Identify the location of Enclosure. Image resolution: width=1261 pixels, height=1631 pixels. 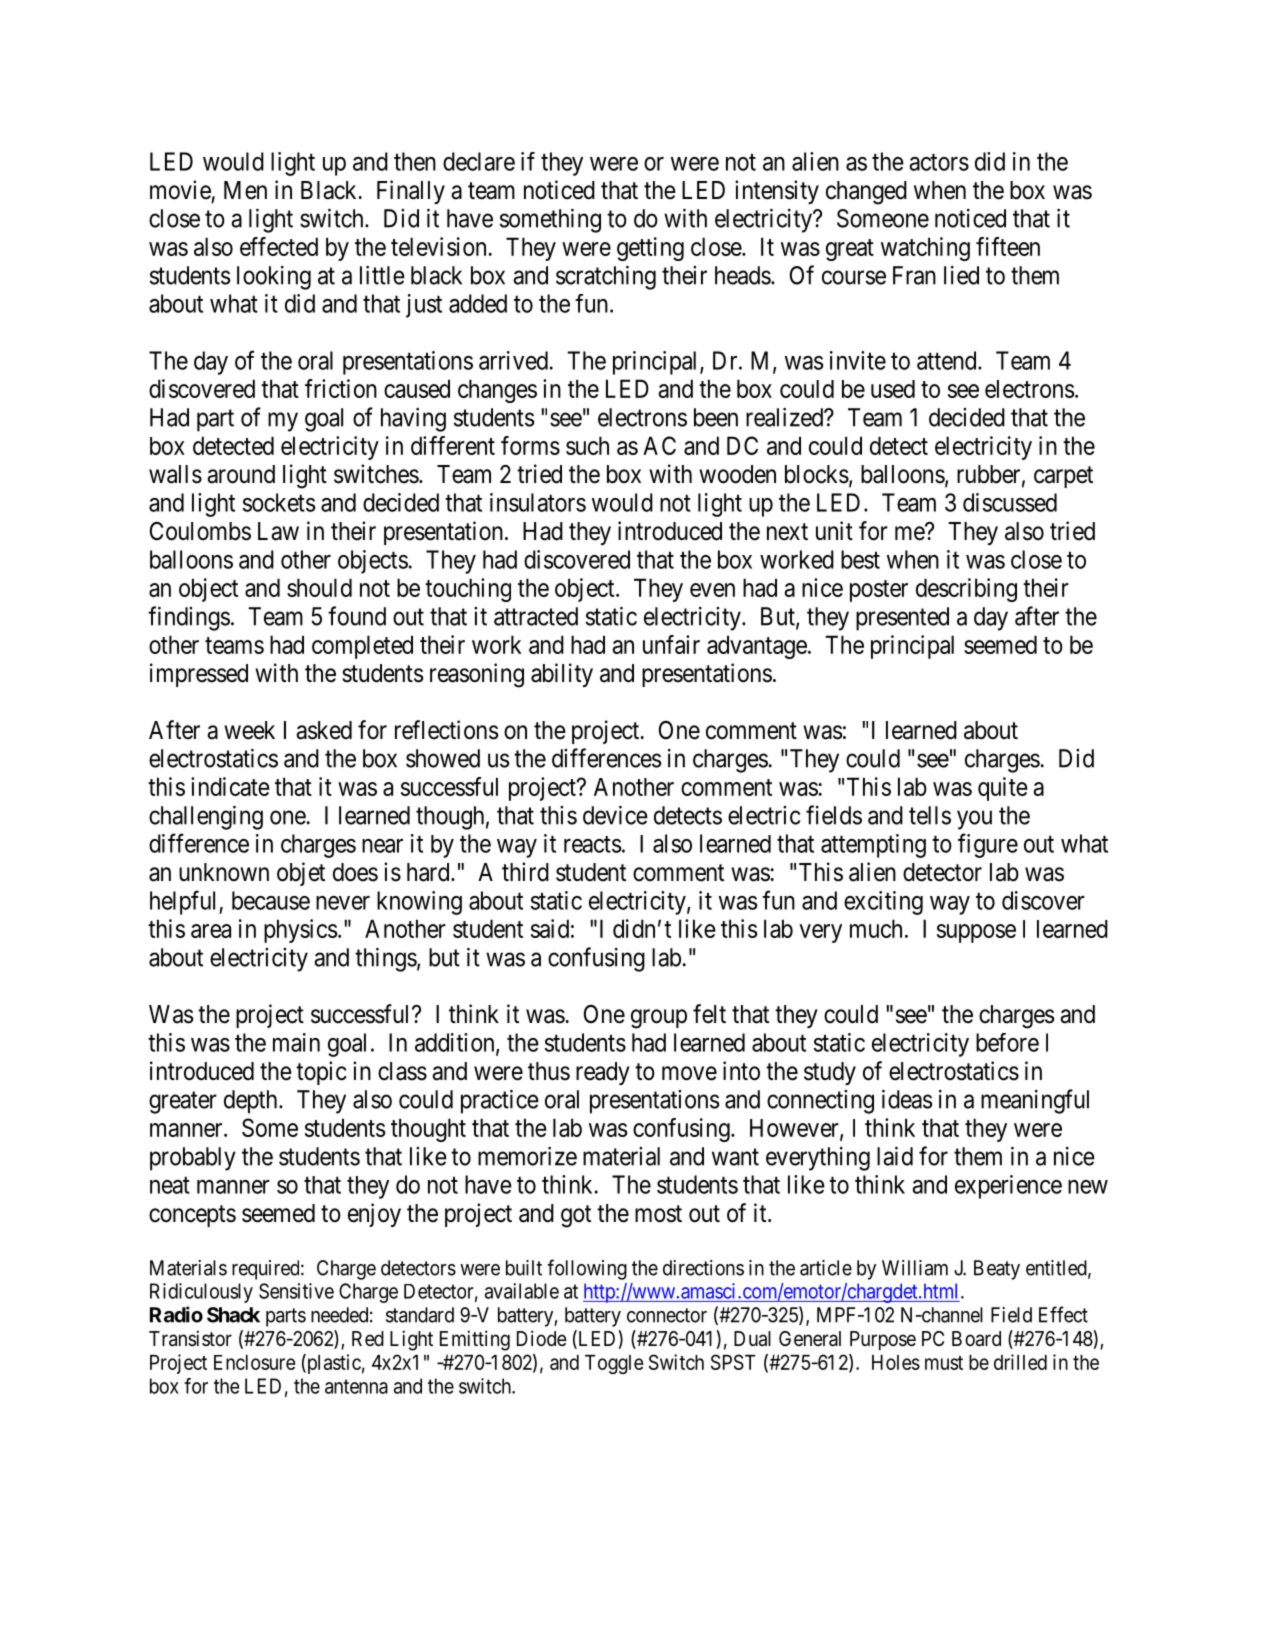
(254, 1362).
